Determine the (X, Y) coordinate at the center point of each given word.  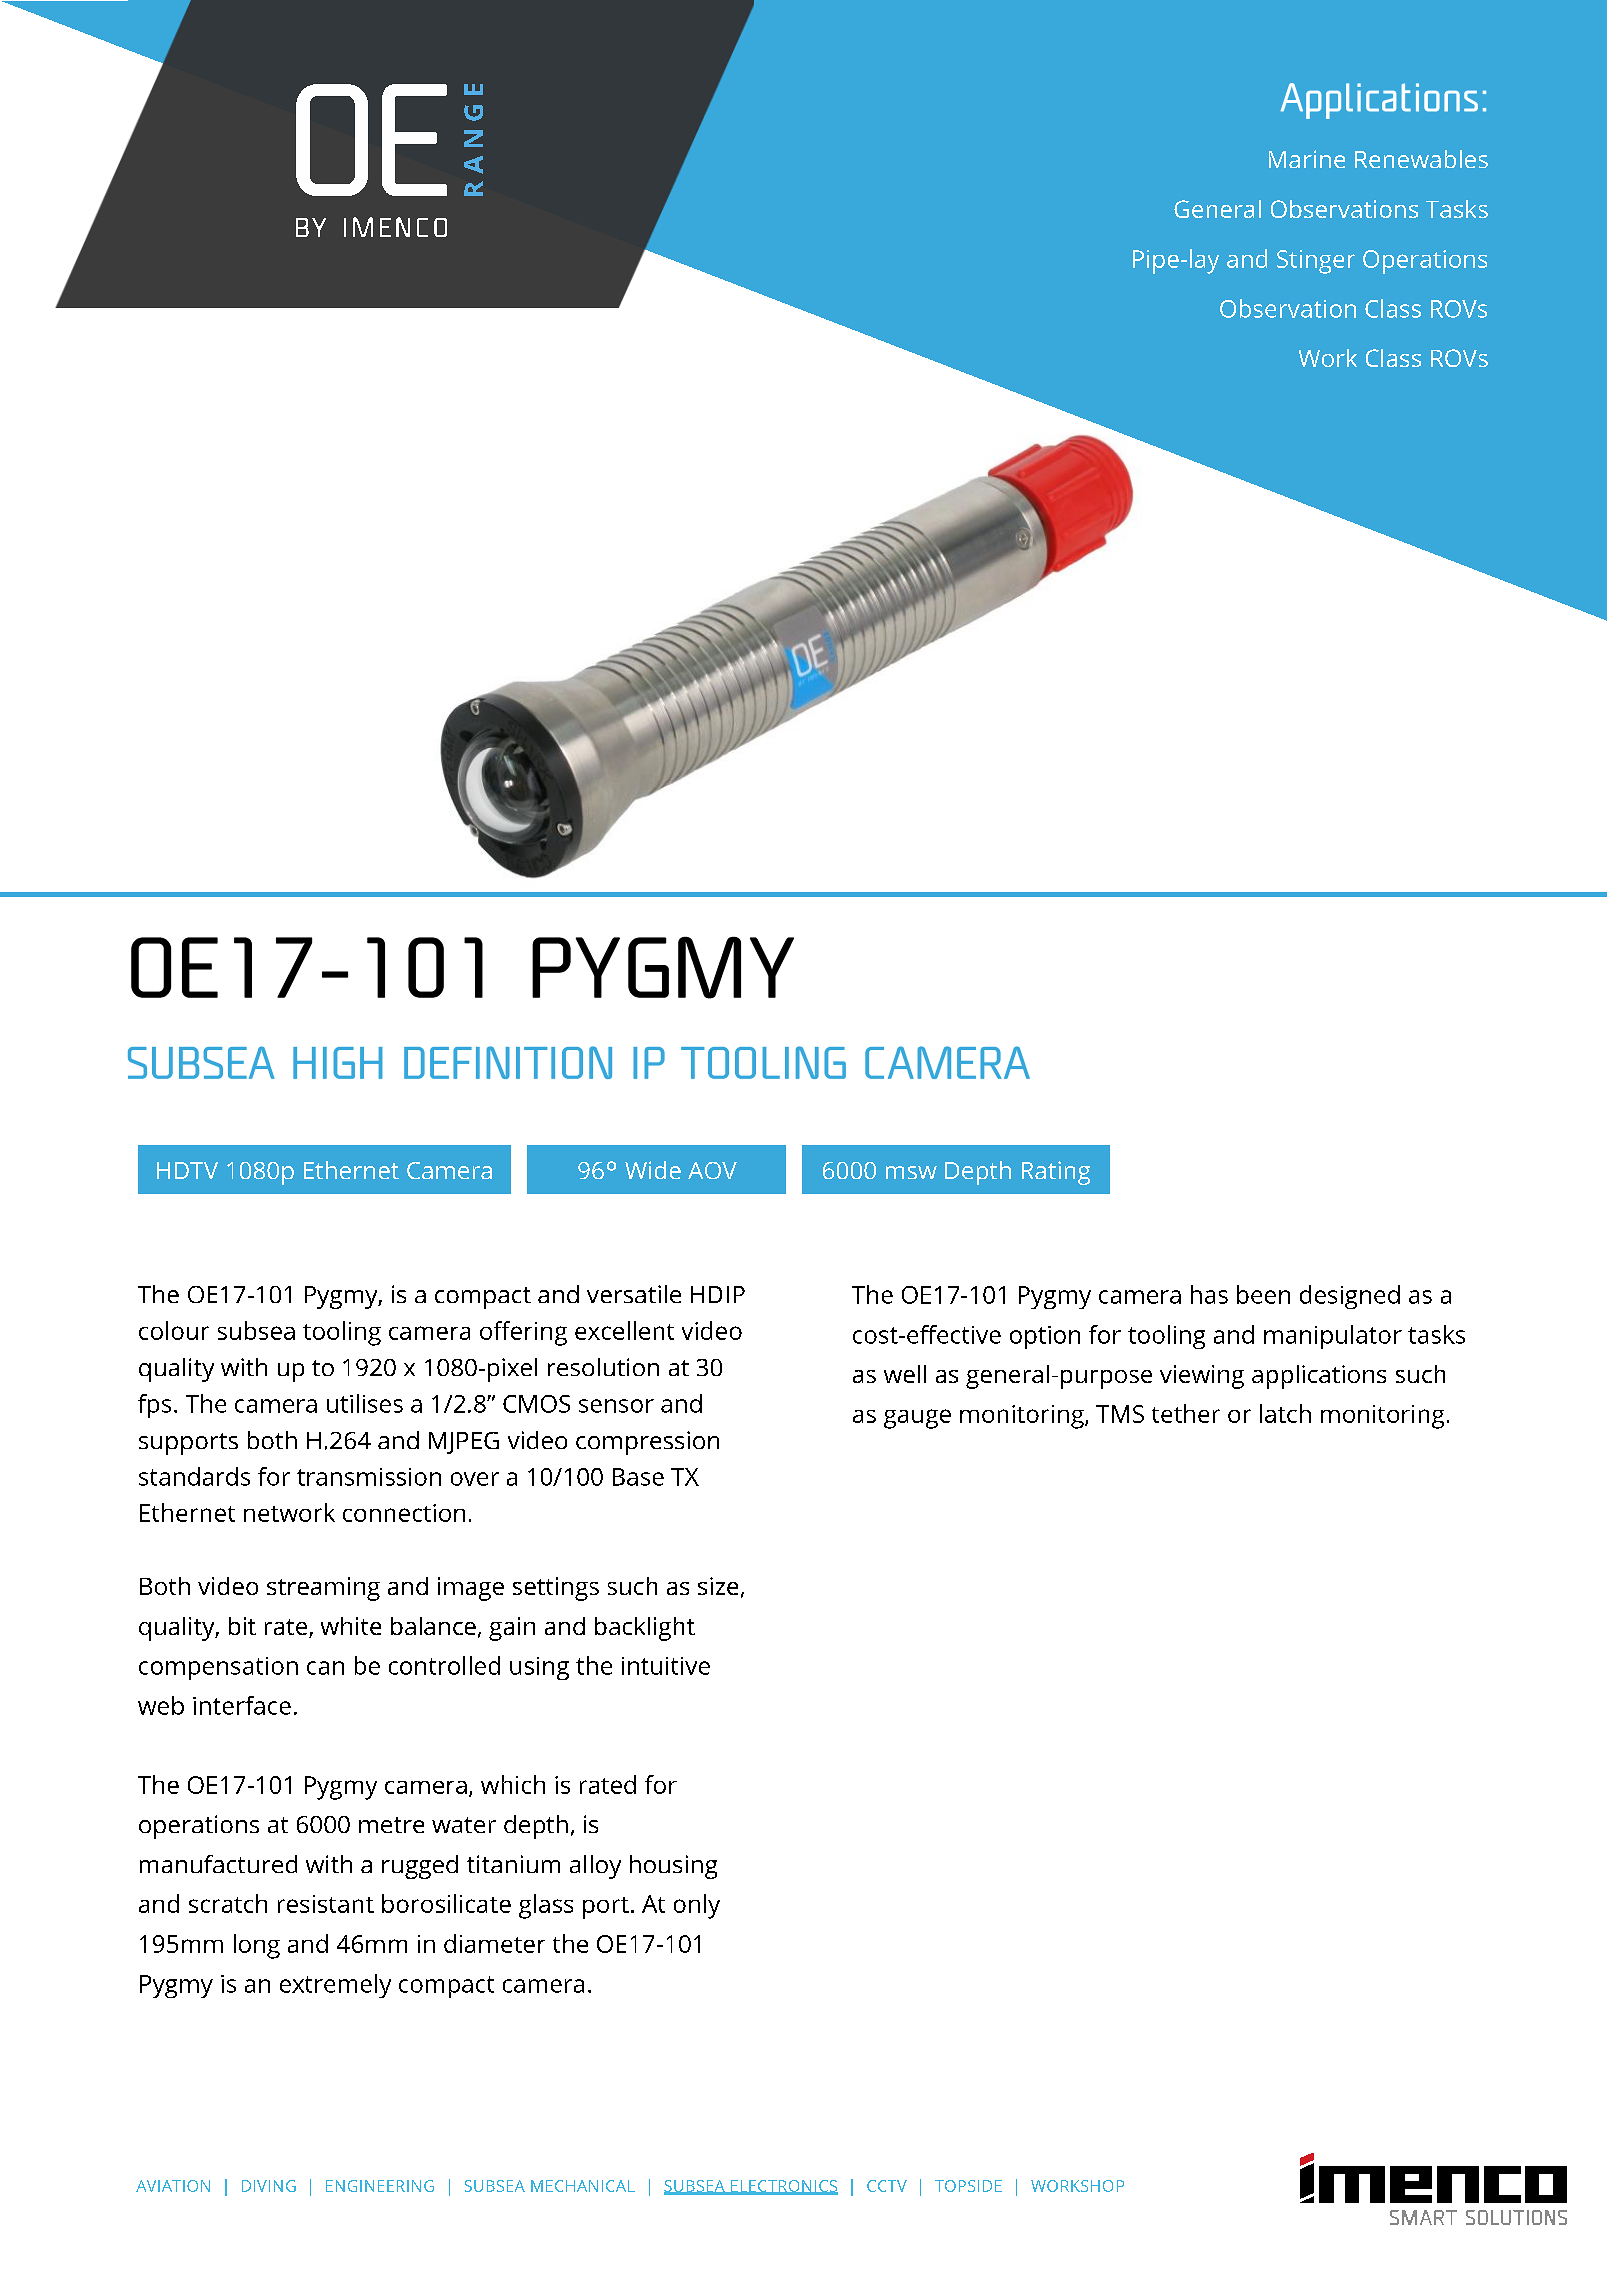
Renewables (1421, 159)
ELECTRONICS (783, 2187)
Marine (1307, 159)
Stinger (1316, 262)
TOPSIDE (968, 2186)
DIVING (269, 2186)
